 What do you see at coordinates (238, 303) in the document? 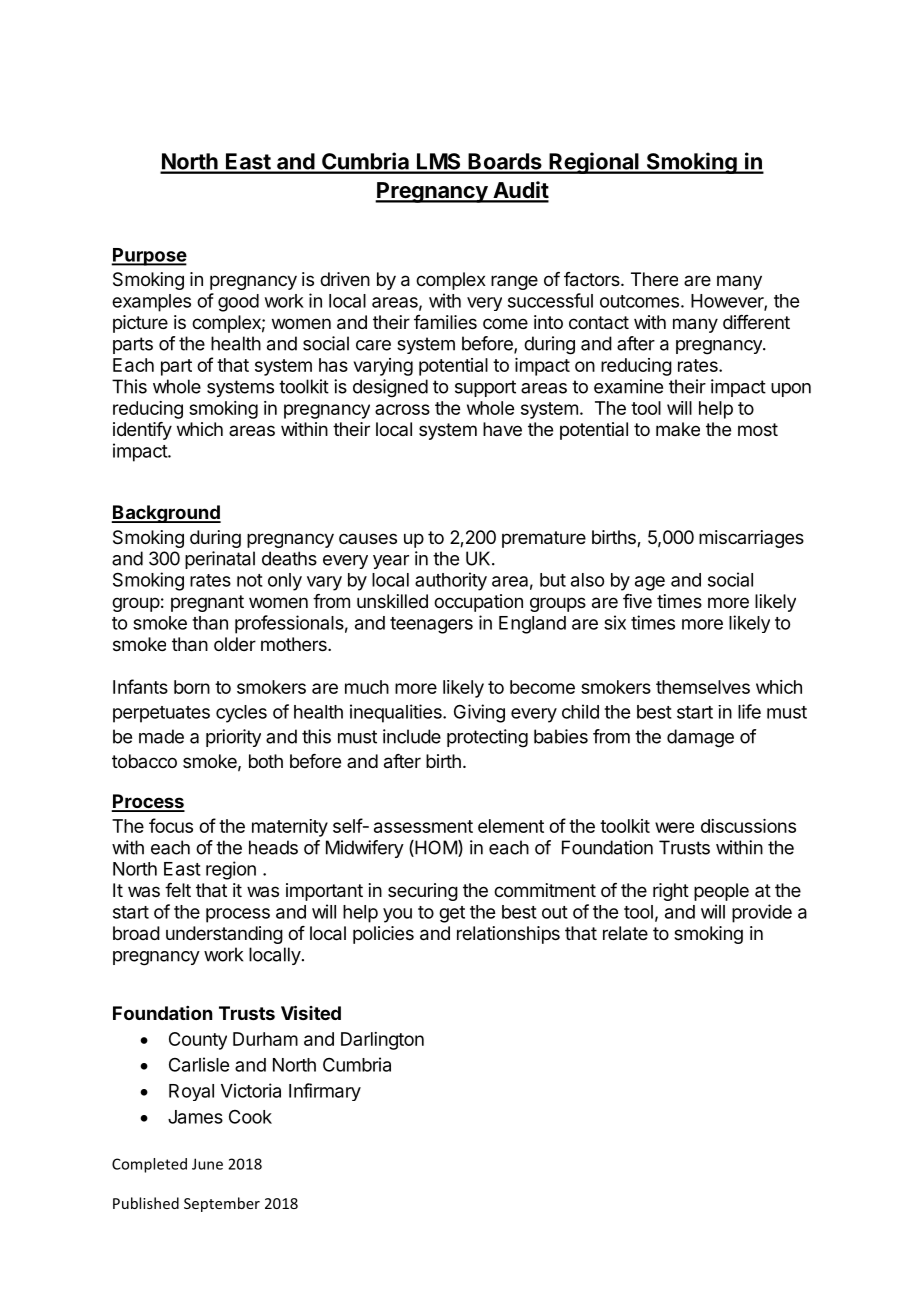
I see `good` at bounding box center [238, 303].
